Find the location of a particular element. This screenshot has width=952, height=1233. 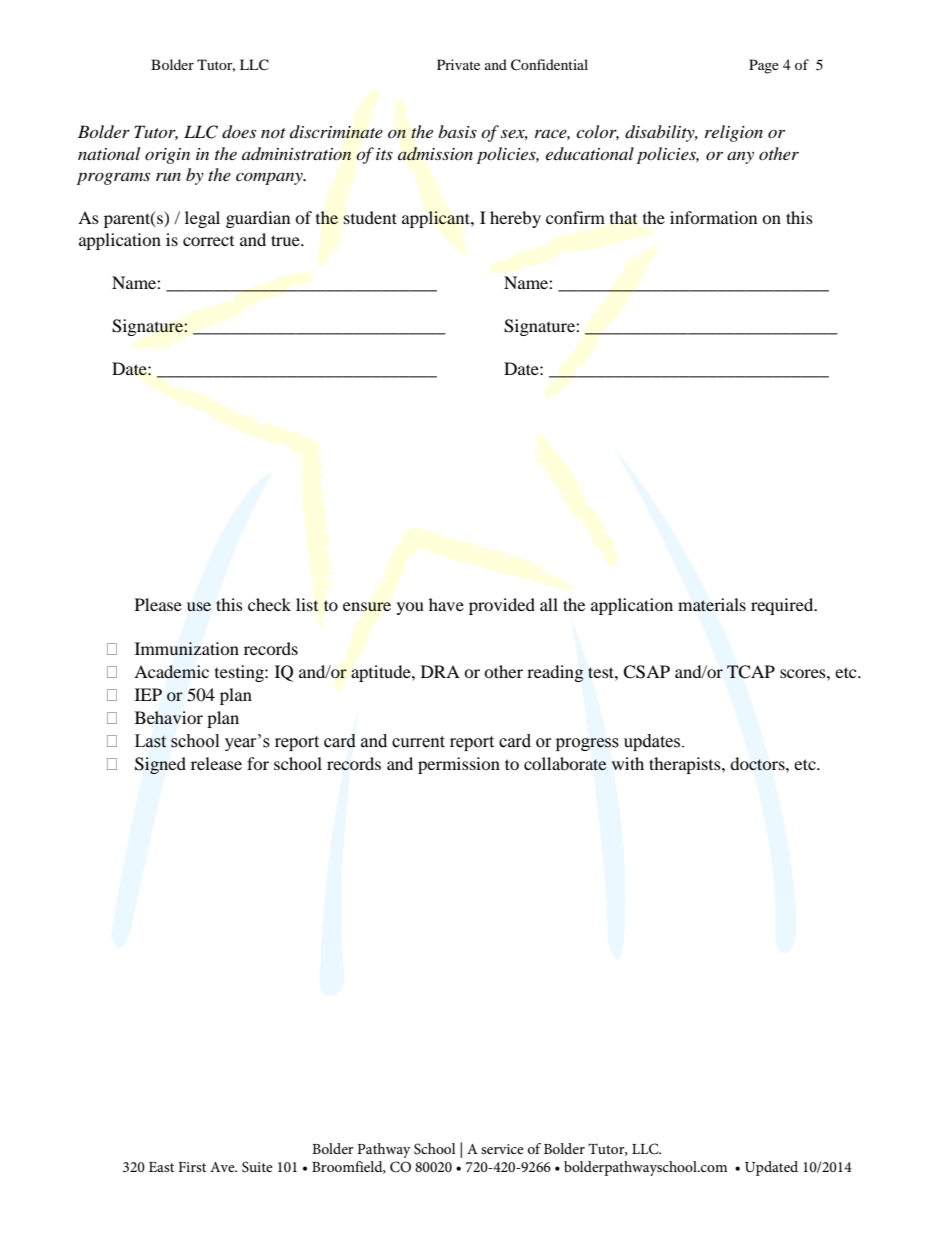

materials is located at coordinates (712, 604).
